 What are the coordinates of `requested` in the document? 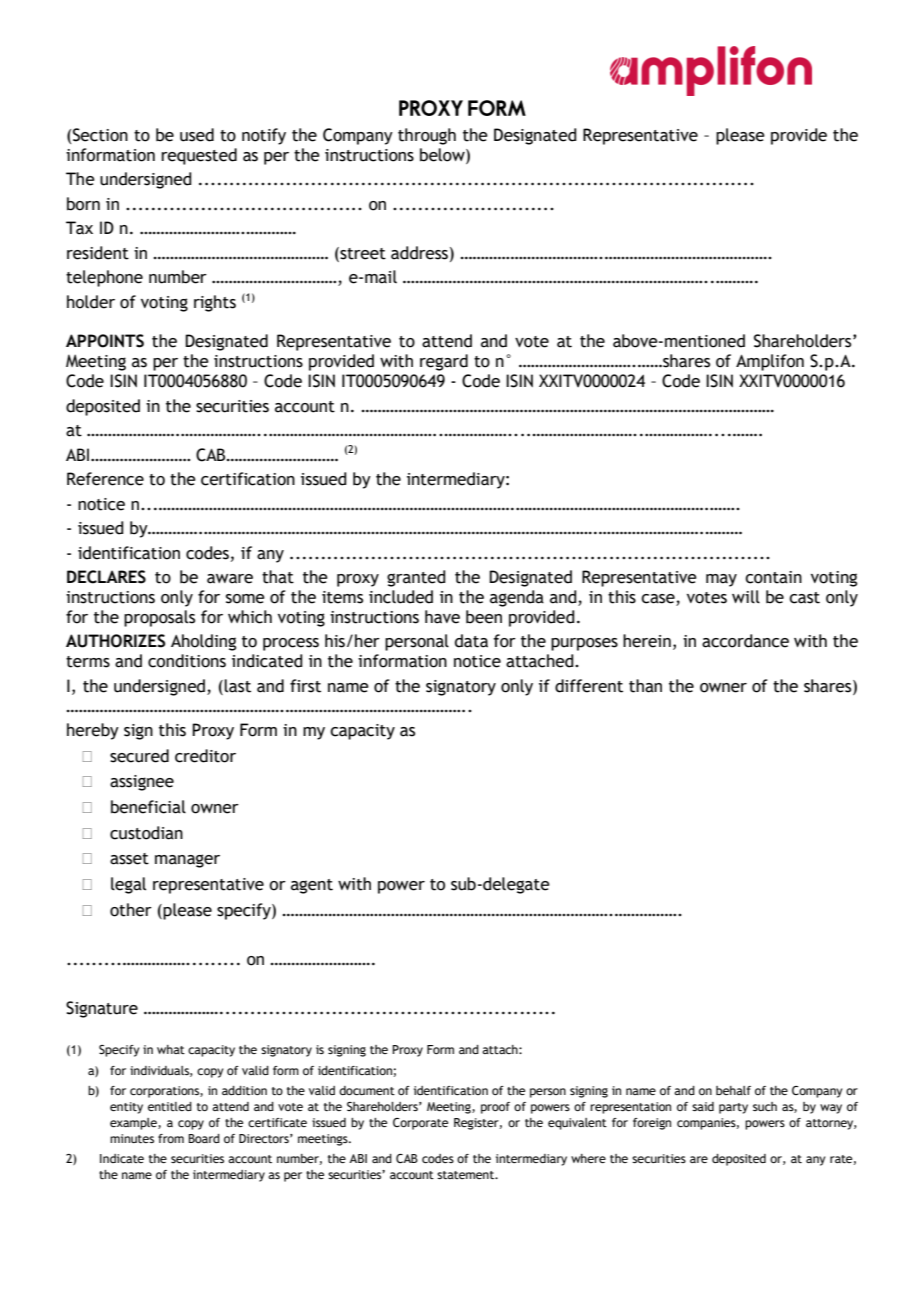 It's located at (199, 156).
